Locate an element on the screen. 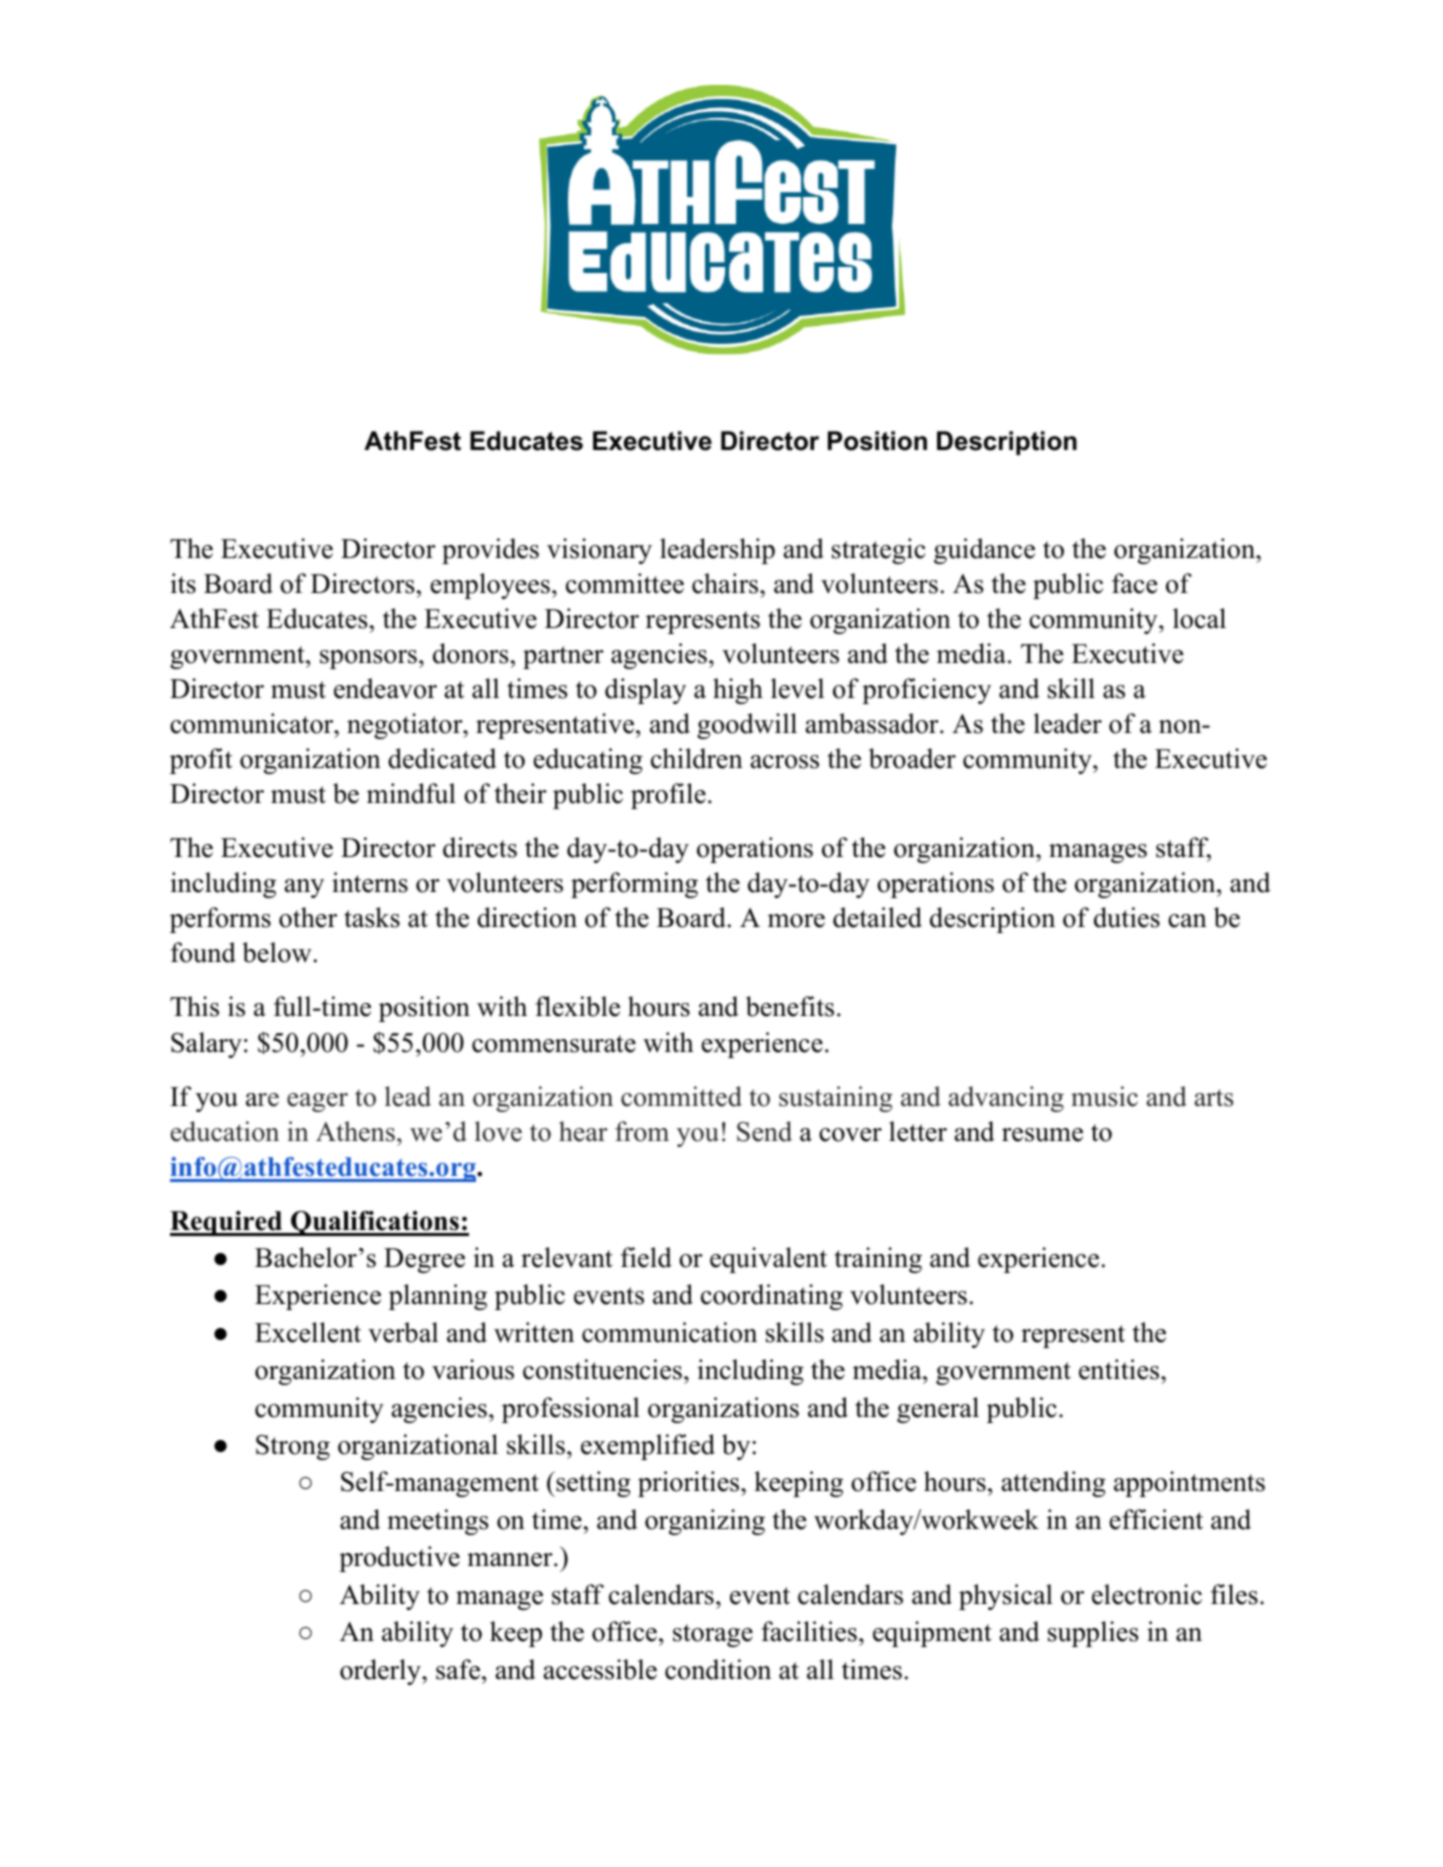  orderly is located at coordinates (381, 1672).
